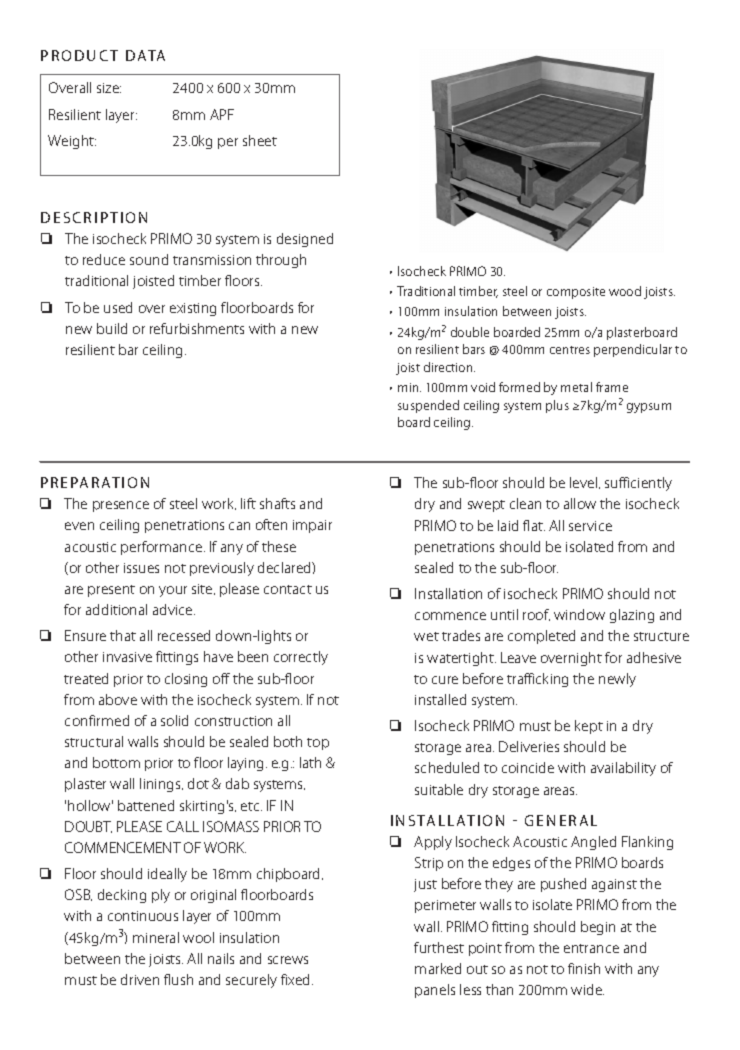 The height and width of the page is (1050, 740). Describe the element at coordinates (109, 88) in the page. I see `size` at that location.
